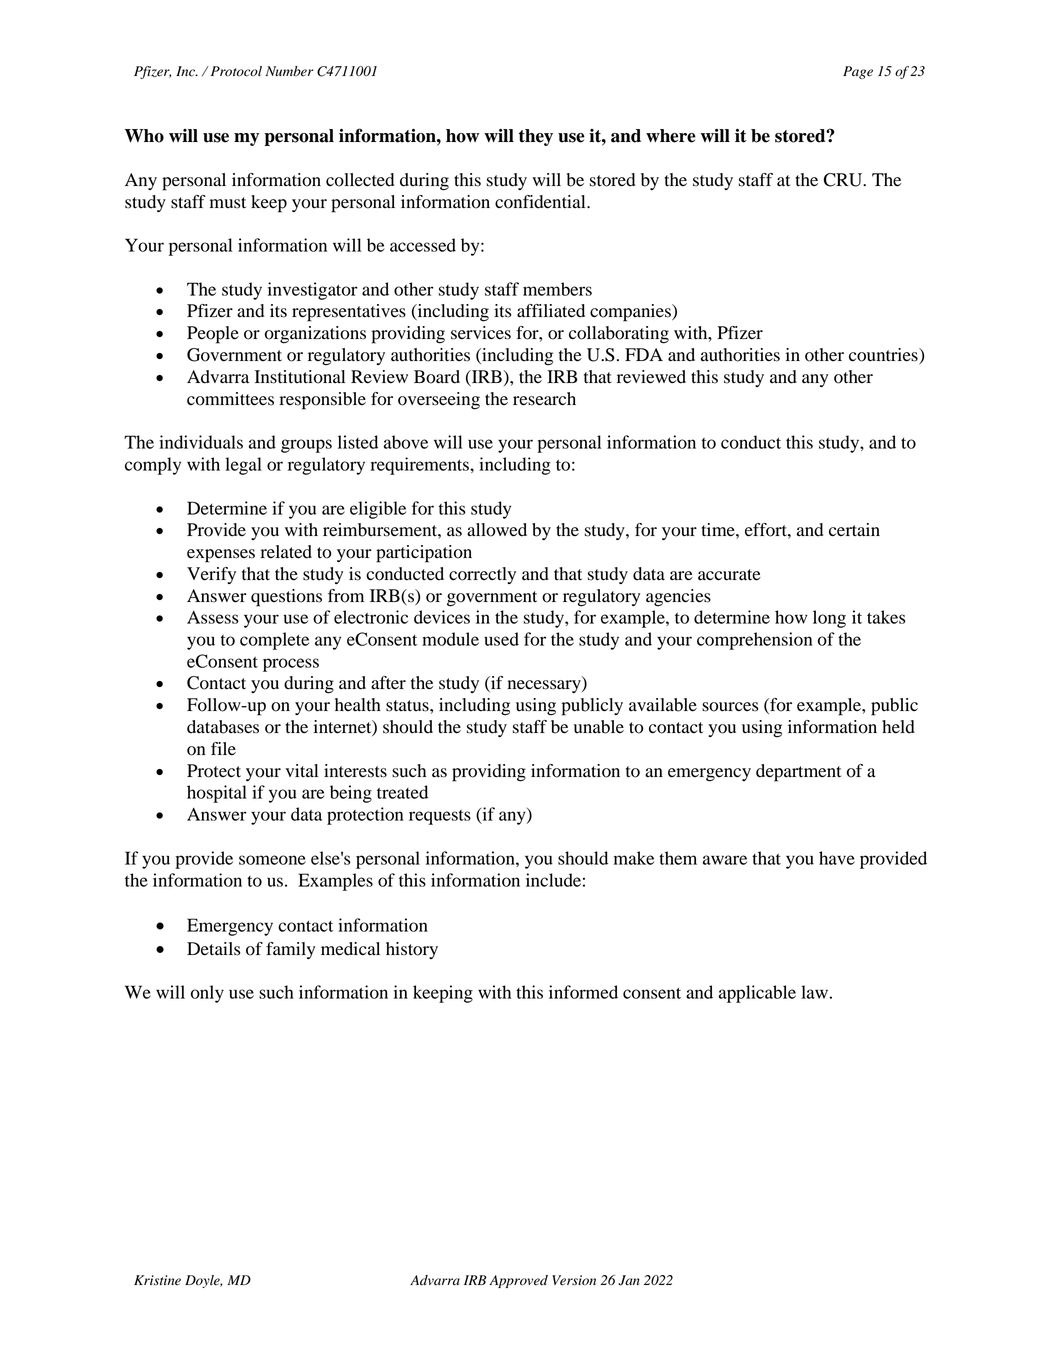 This screenshot has height=1370, width=1059. What do you see at coordinates (230, 399) in the screenshot?
I see `committees` at bounding box center [230, 399].
